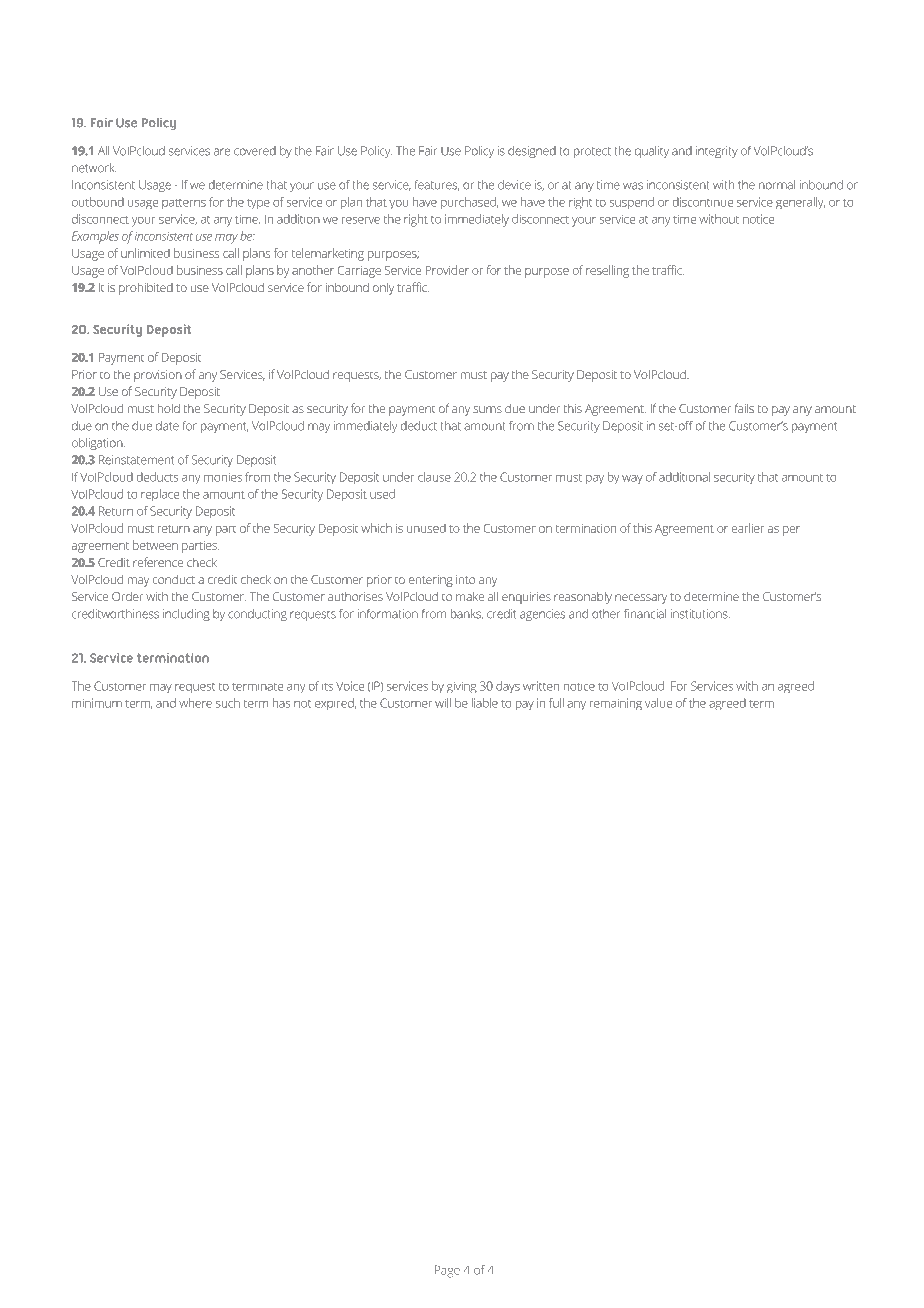 The height and width of the page is (1308, 924). I want to click on Trunk, so click(412, 70).
